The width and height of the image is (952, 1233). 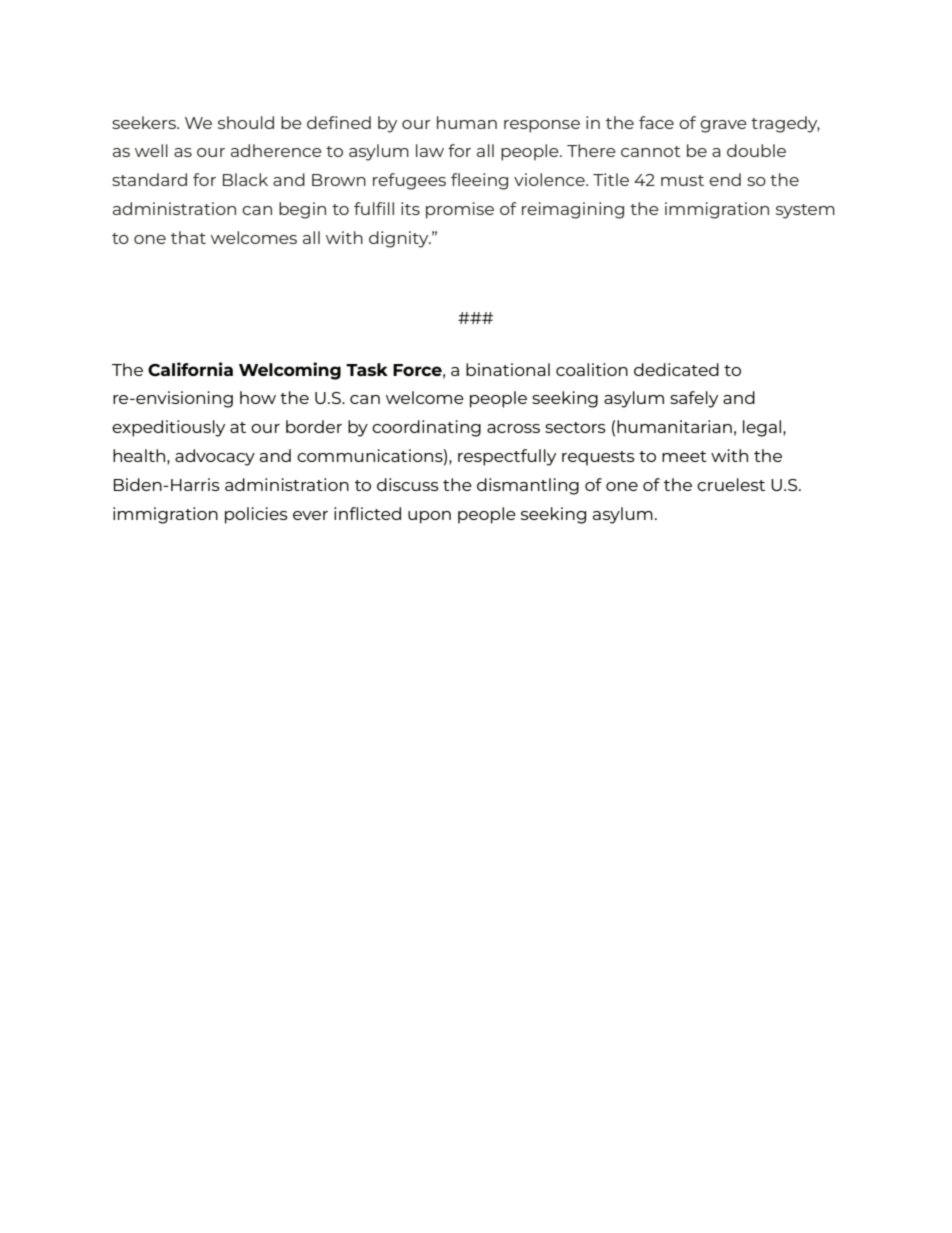 What do you see at coordinates (246, 122) in the image?
I see `should` at bounding box center [246, 122].
